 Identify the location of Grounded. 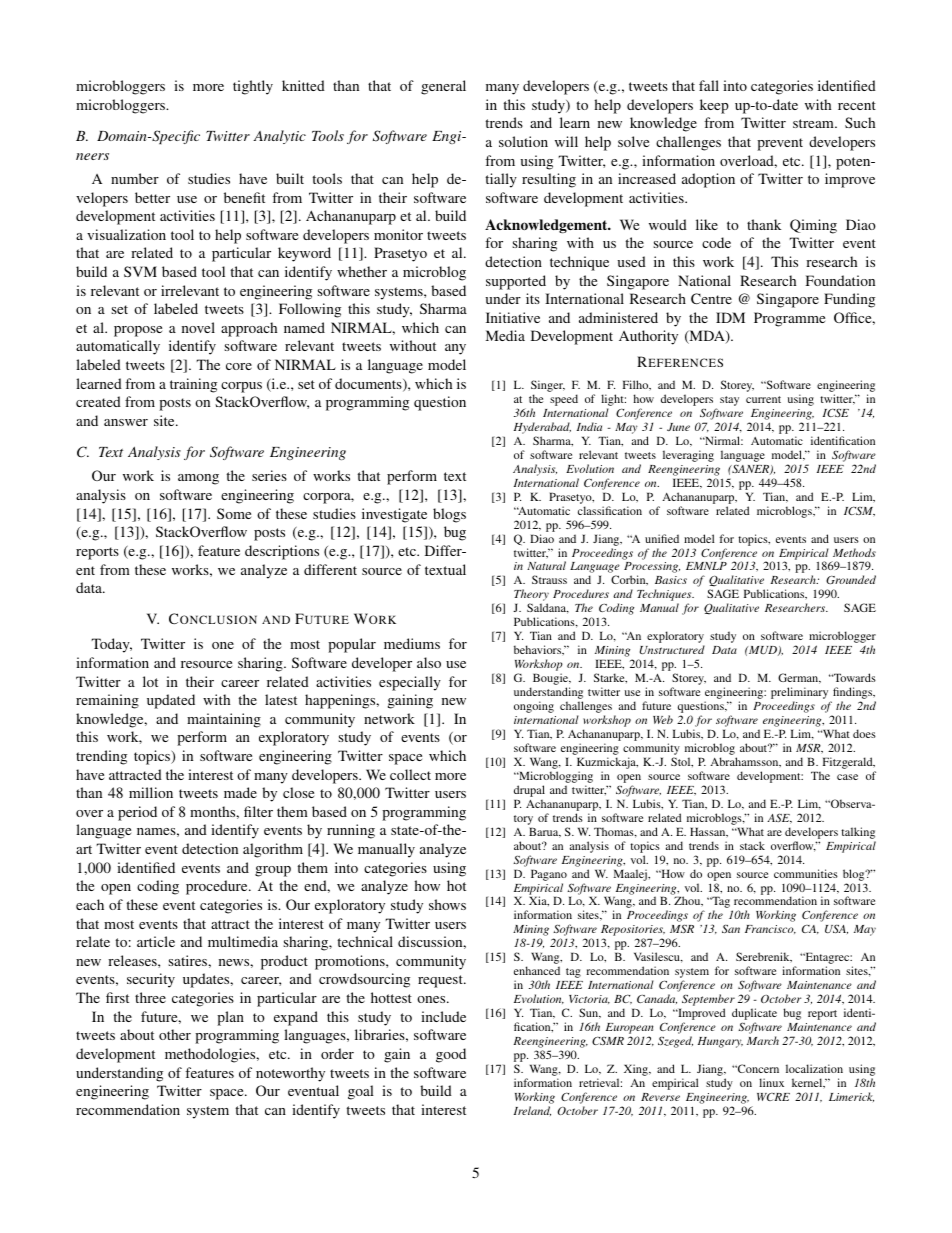
(851, 579).
